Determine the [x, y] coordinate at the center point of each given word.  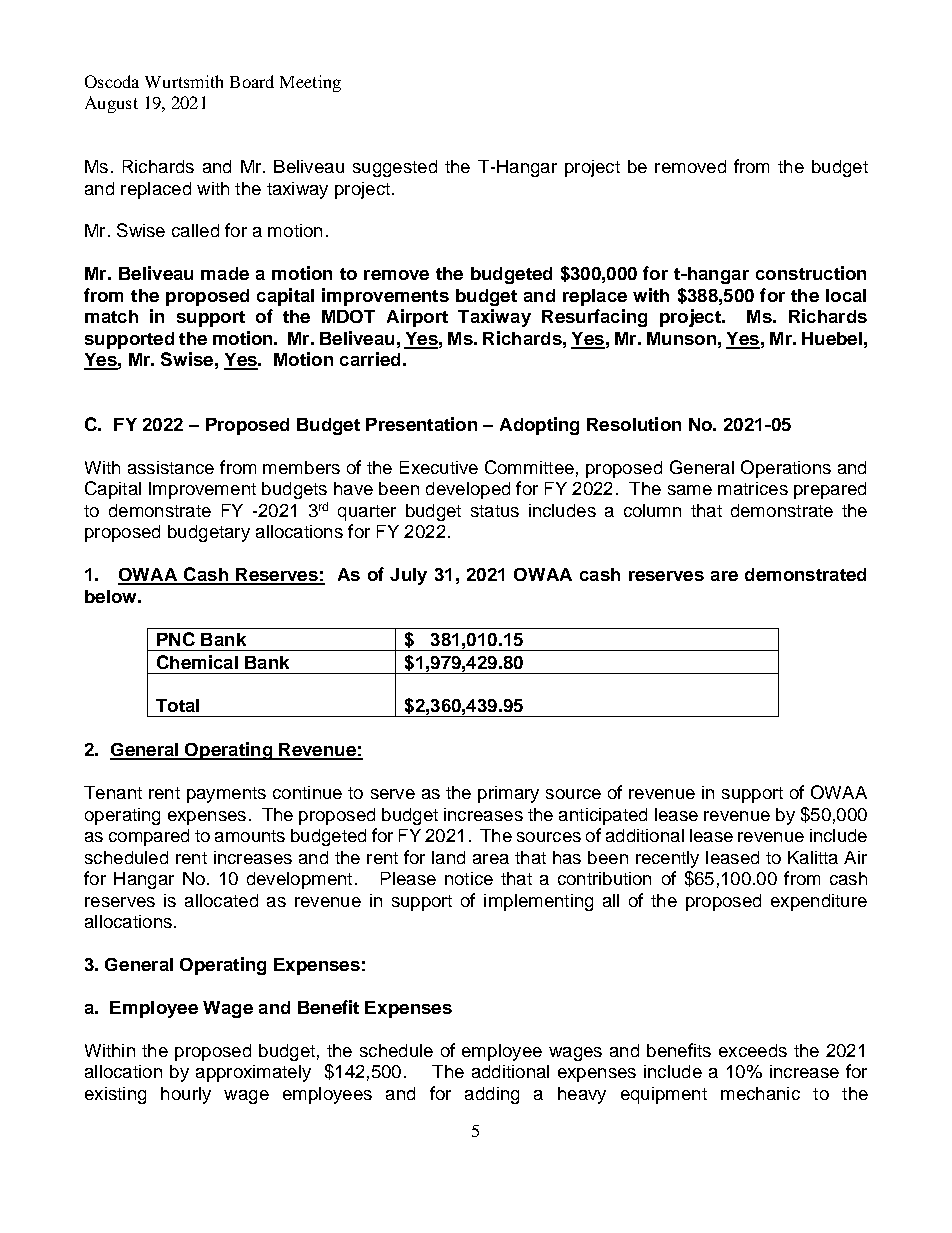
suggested [395, 168]
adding [492, 1095]
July [408, 576]
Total [177, 705]
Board [252, 81]
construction [811, 273]
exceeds [753, 1050]
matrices [753, 488]
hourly [186, 1095]
